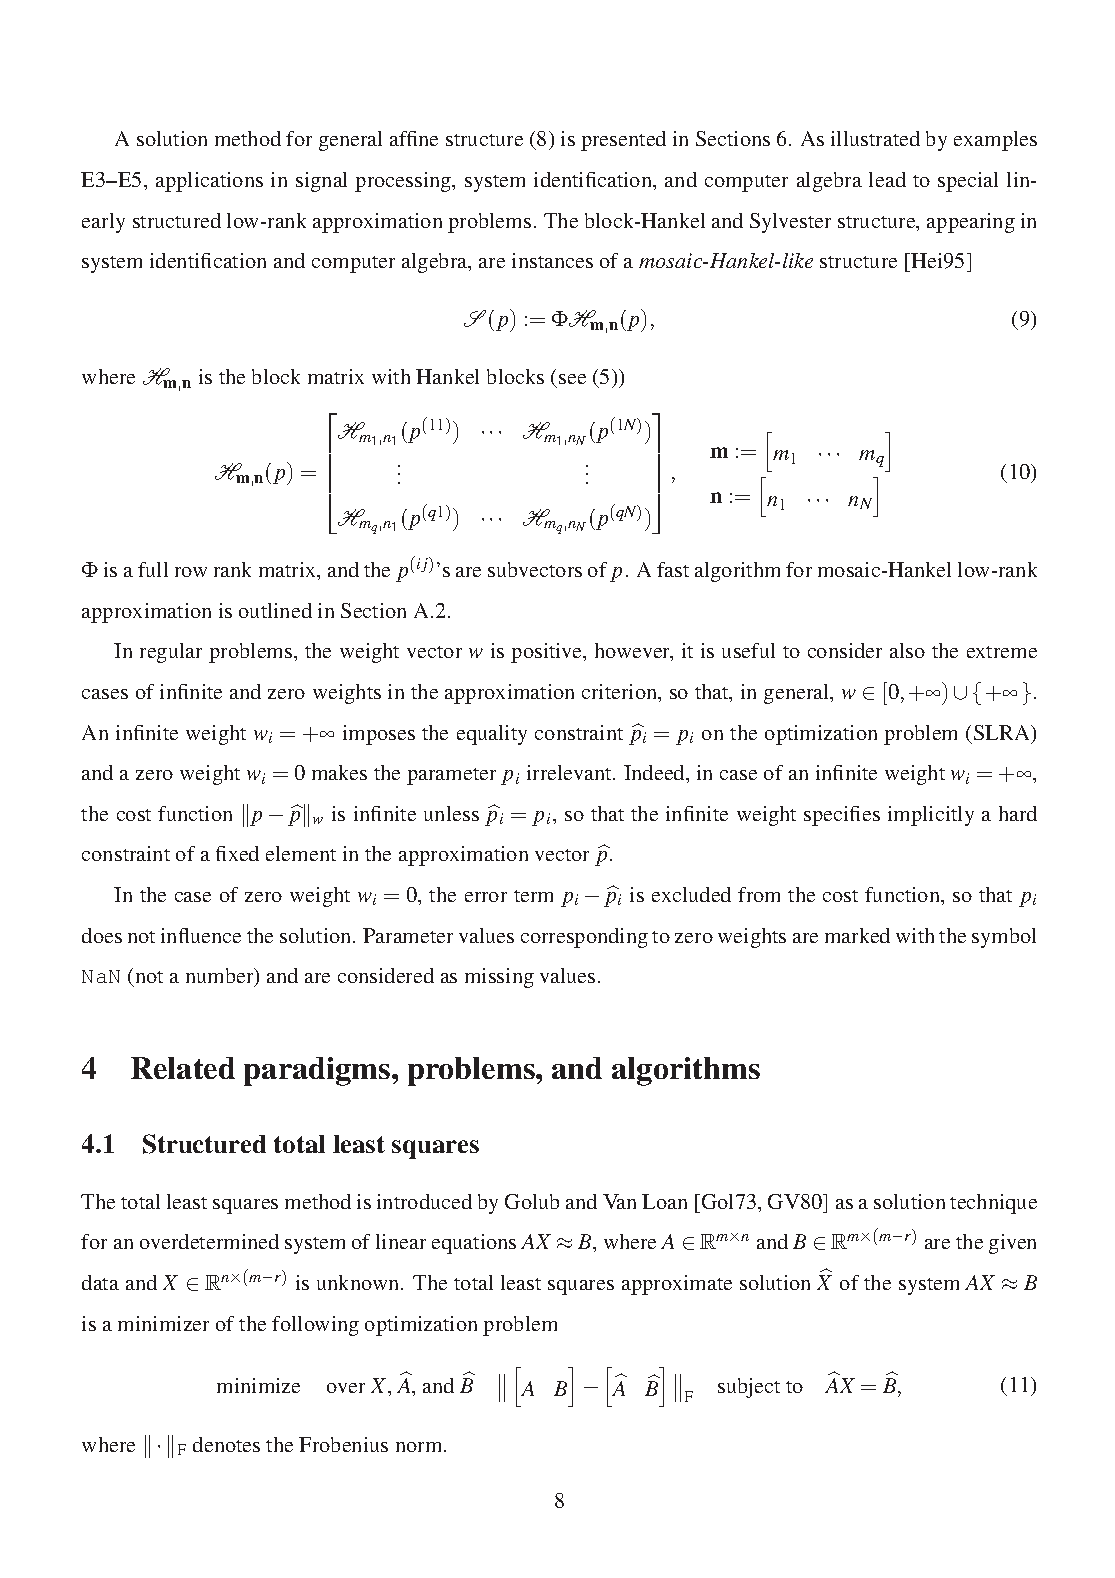 This image has height=1578, width=1115. What do you see at coordinates (623, 141) in the image?
I see `presented` at bounding box center [623, 141].
